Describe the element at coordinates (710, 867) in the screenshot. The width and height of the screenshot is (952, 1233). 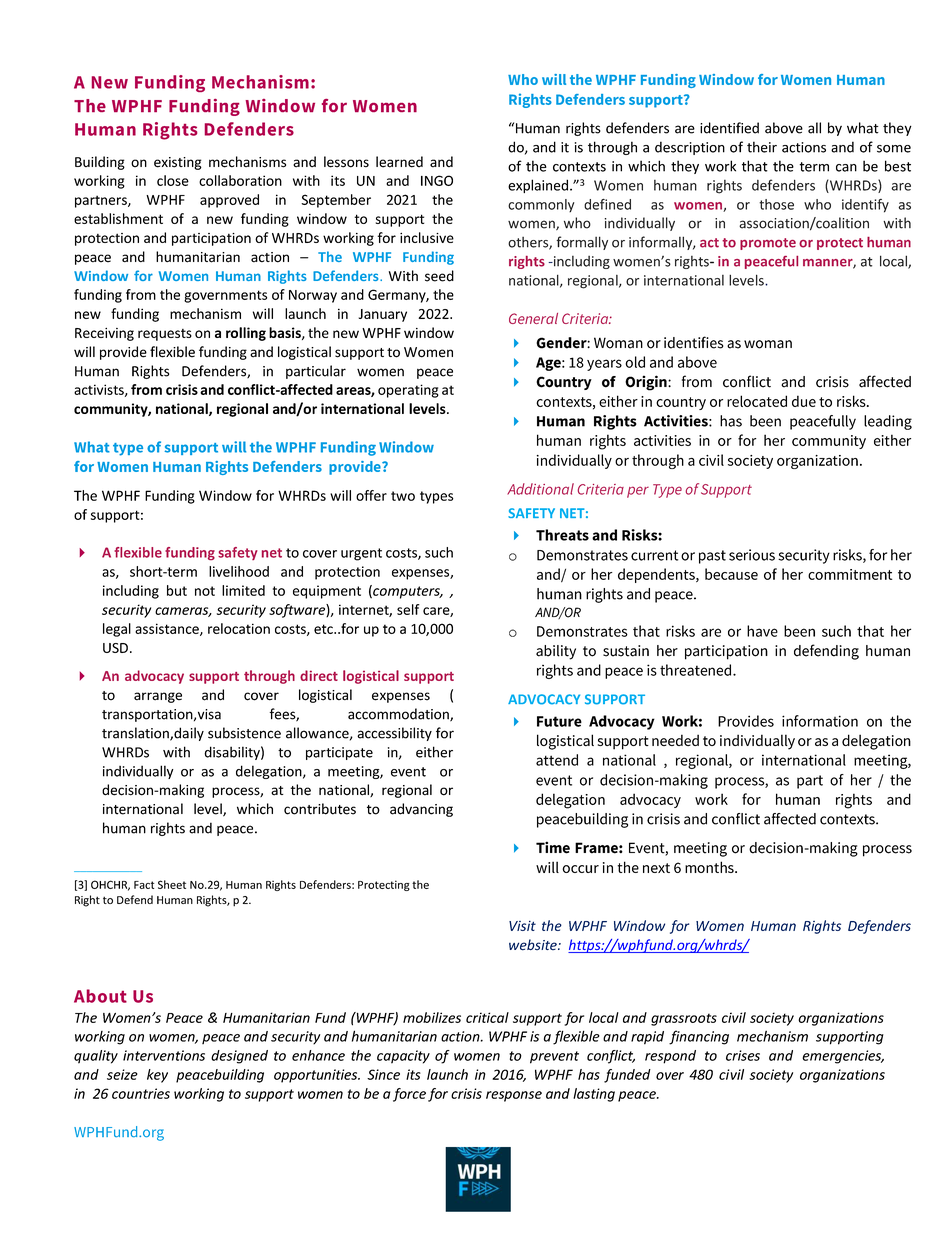
I see `months` at that location.
